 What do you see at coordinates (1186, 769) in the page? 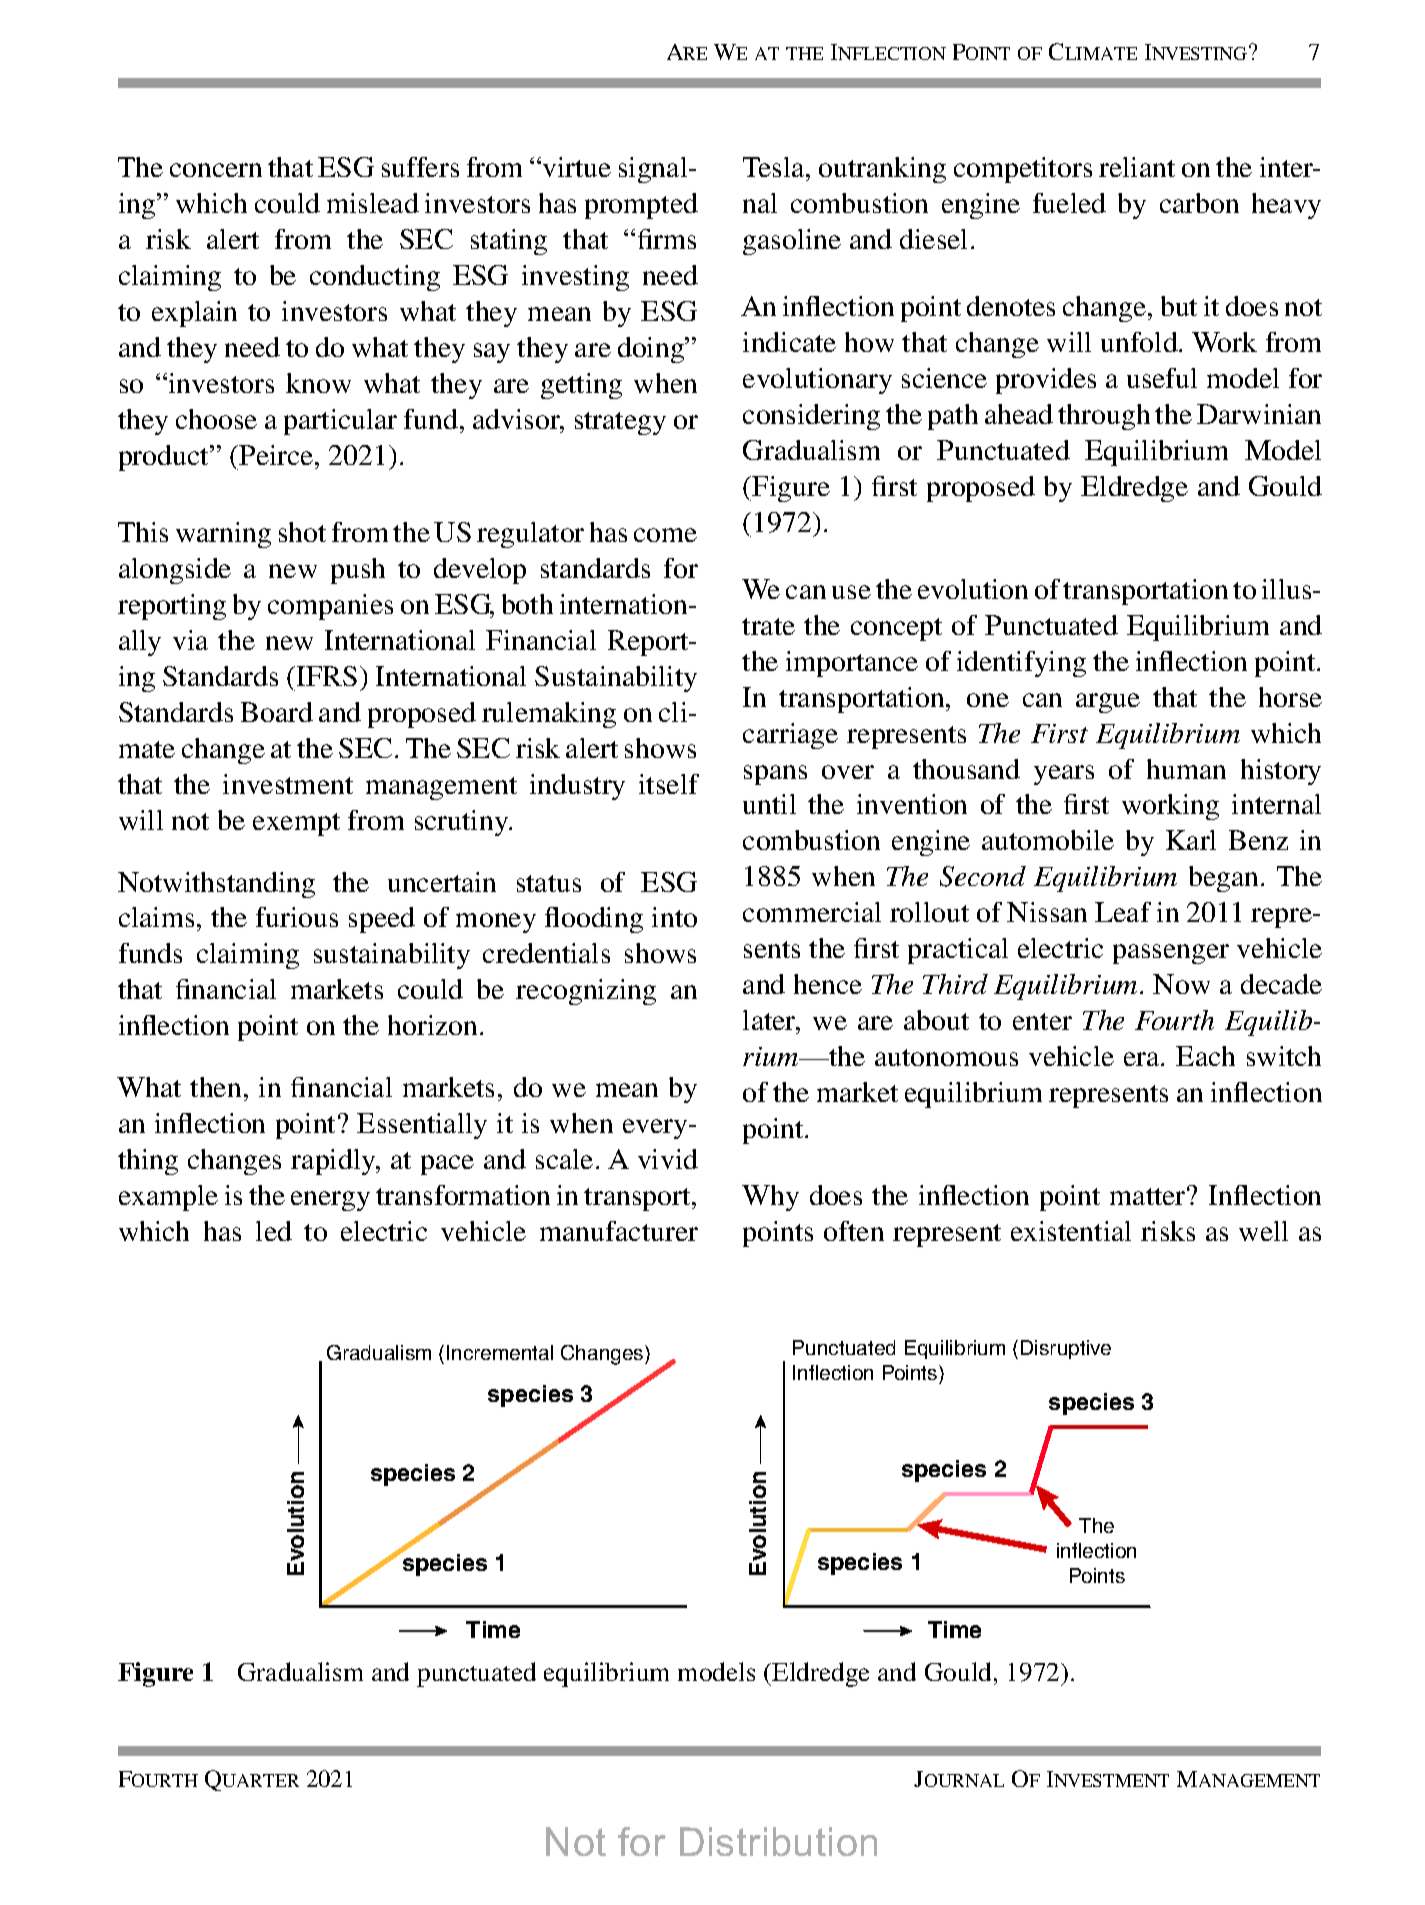
I see `human` at bounding box center [1186, 769].
